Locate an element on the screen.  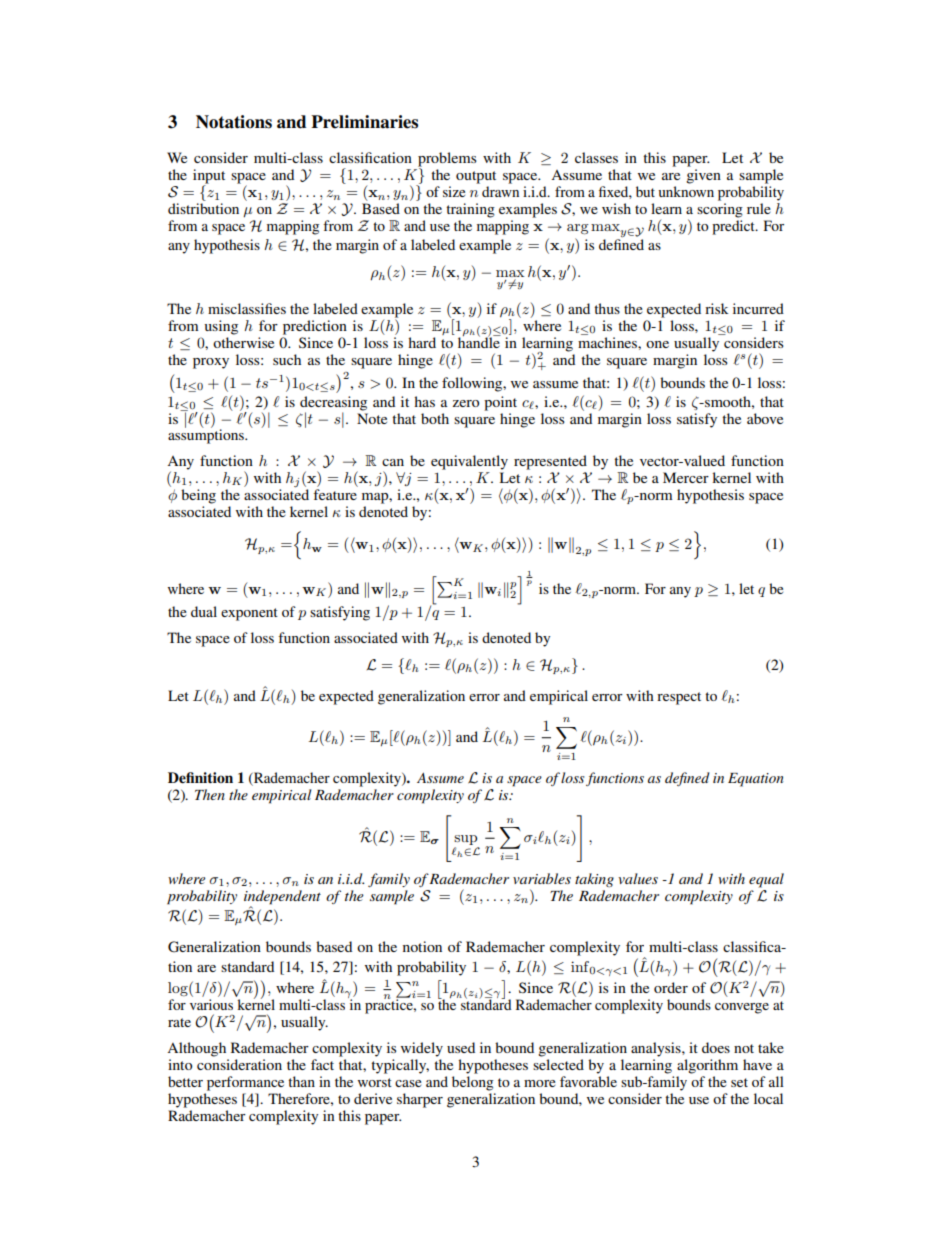
input is located at coordinates (209, 177).
